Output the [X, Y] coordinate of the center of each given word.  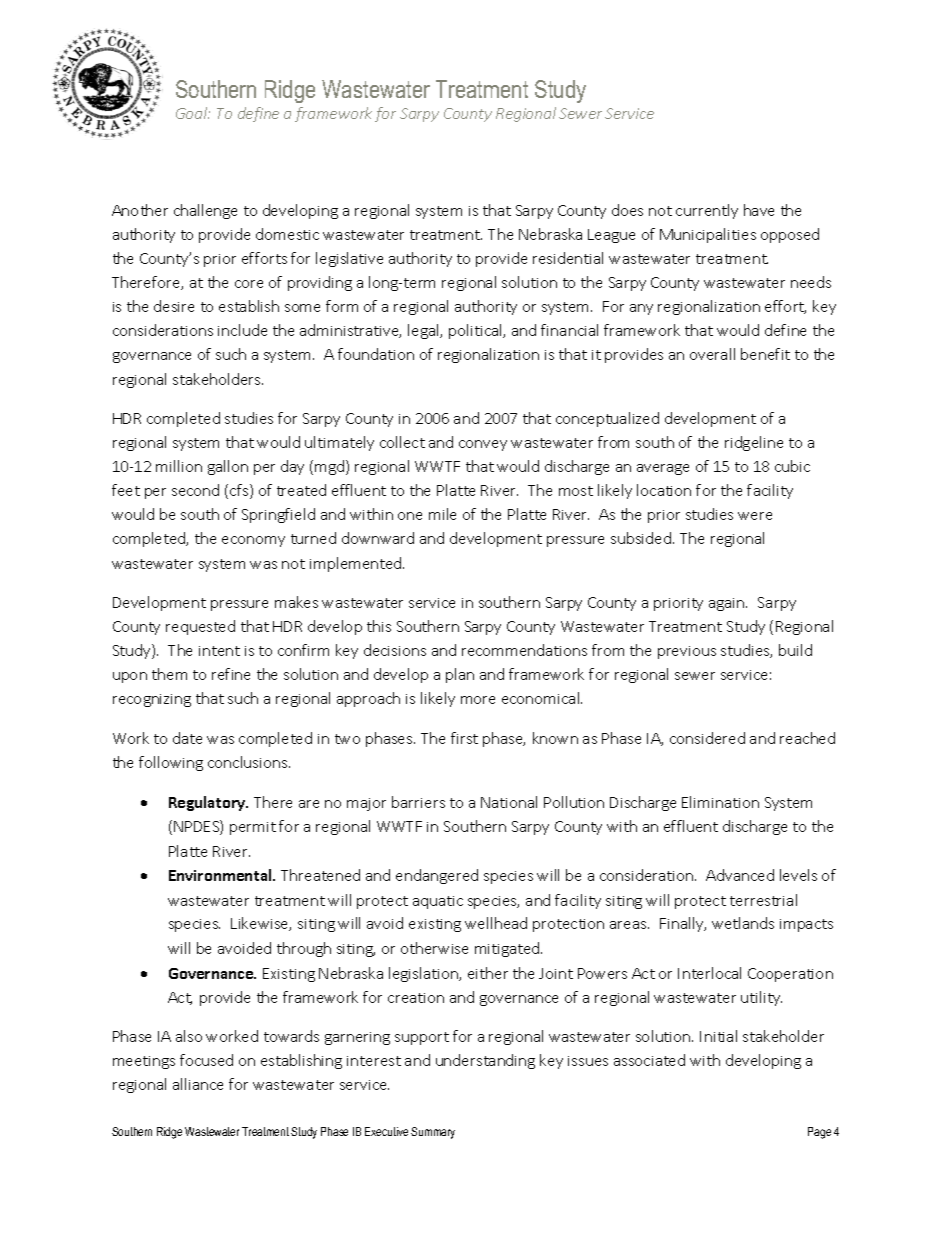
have [759, 210]
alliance [198, 1084]
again [728, 604]
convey [483, 445]
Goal [193, 113]
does [627, 210]
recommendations [524, 650]
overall [712, 354]
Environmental [221, 875]
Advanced [740, 875]
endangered [437, 876]
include [242, 330]
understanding [485, 1061]
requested [200, 627]
